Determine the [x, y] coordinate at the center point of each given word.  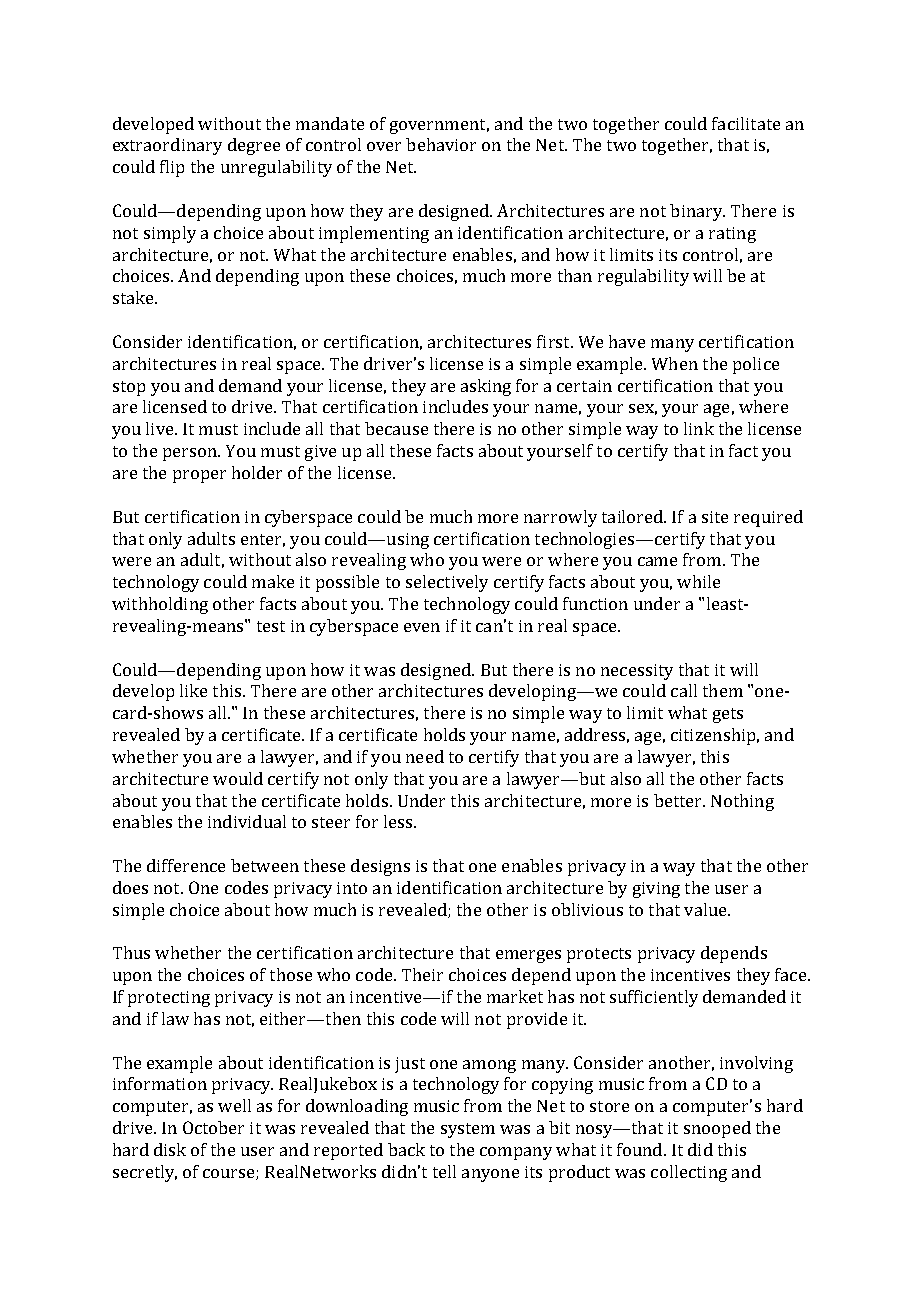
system [468, 1130]
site [715, 517]
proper [199, 476]
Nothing [742, 802]
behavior [441, 144]
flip [172, 168]
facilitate [746, 123]
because [396, 428]
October [213, 1127]
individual [247, 821]
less [399, 821]
